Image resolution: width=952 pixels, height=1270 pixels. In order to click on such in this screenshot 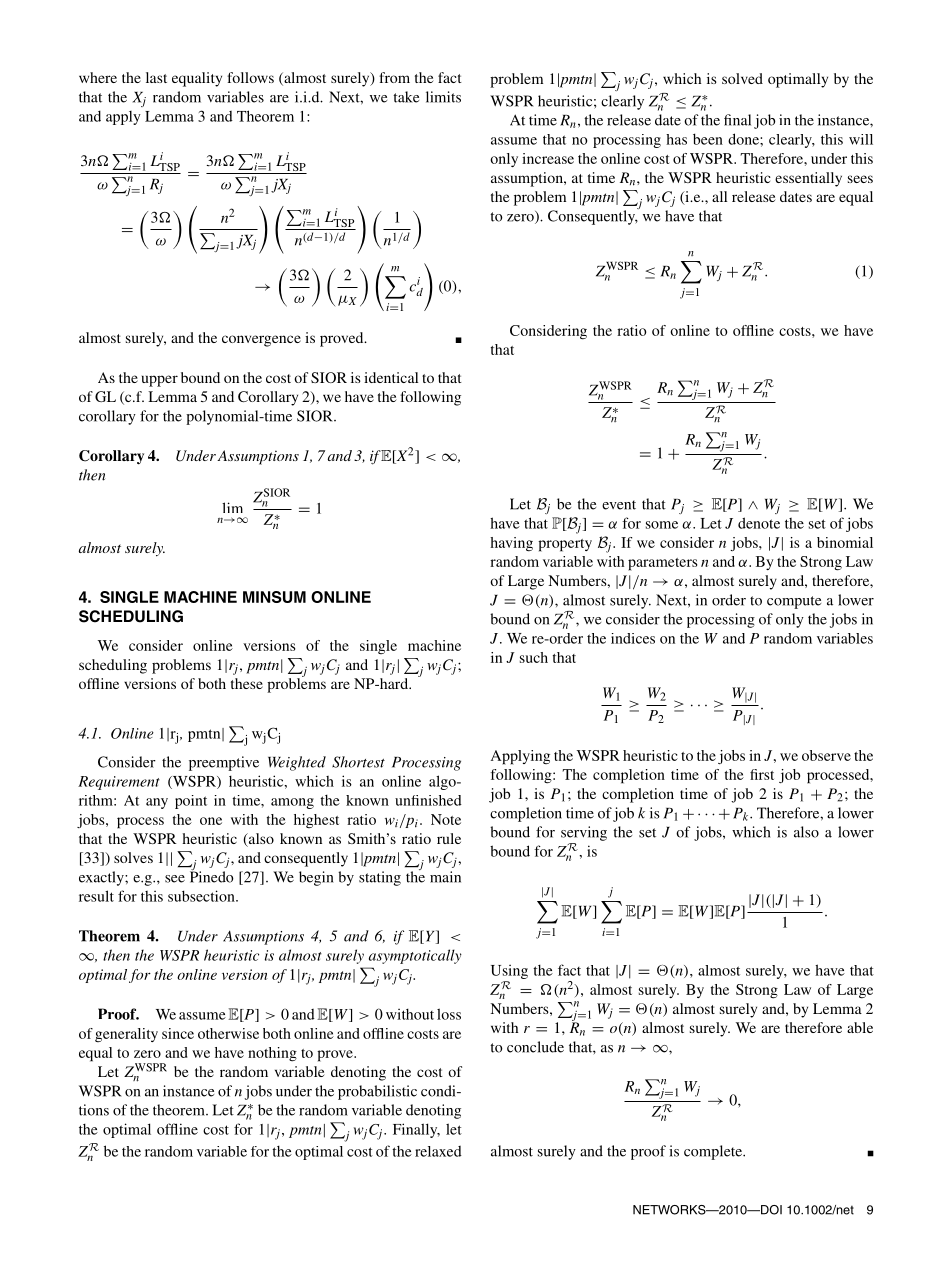, I will do `click(534, 657)`.
